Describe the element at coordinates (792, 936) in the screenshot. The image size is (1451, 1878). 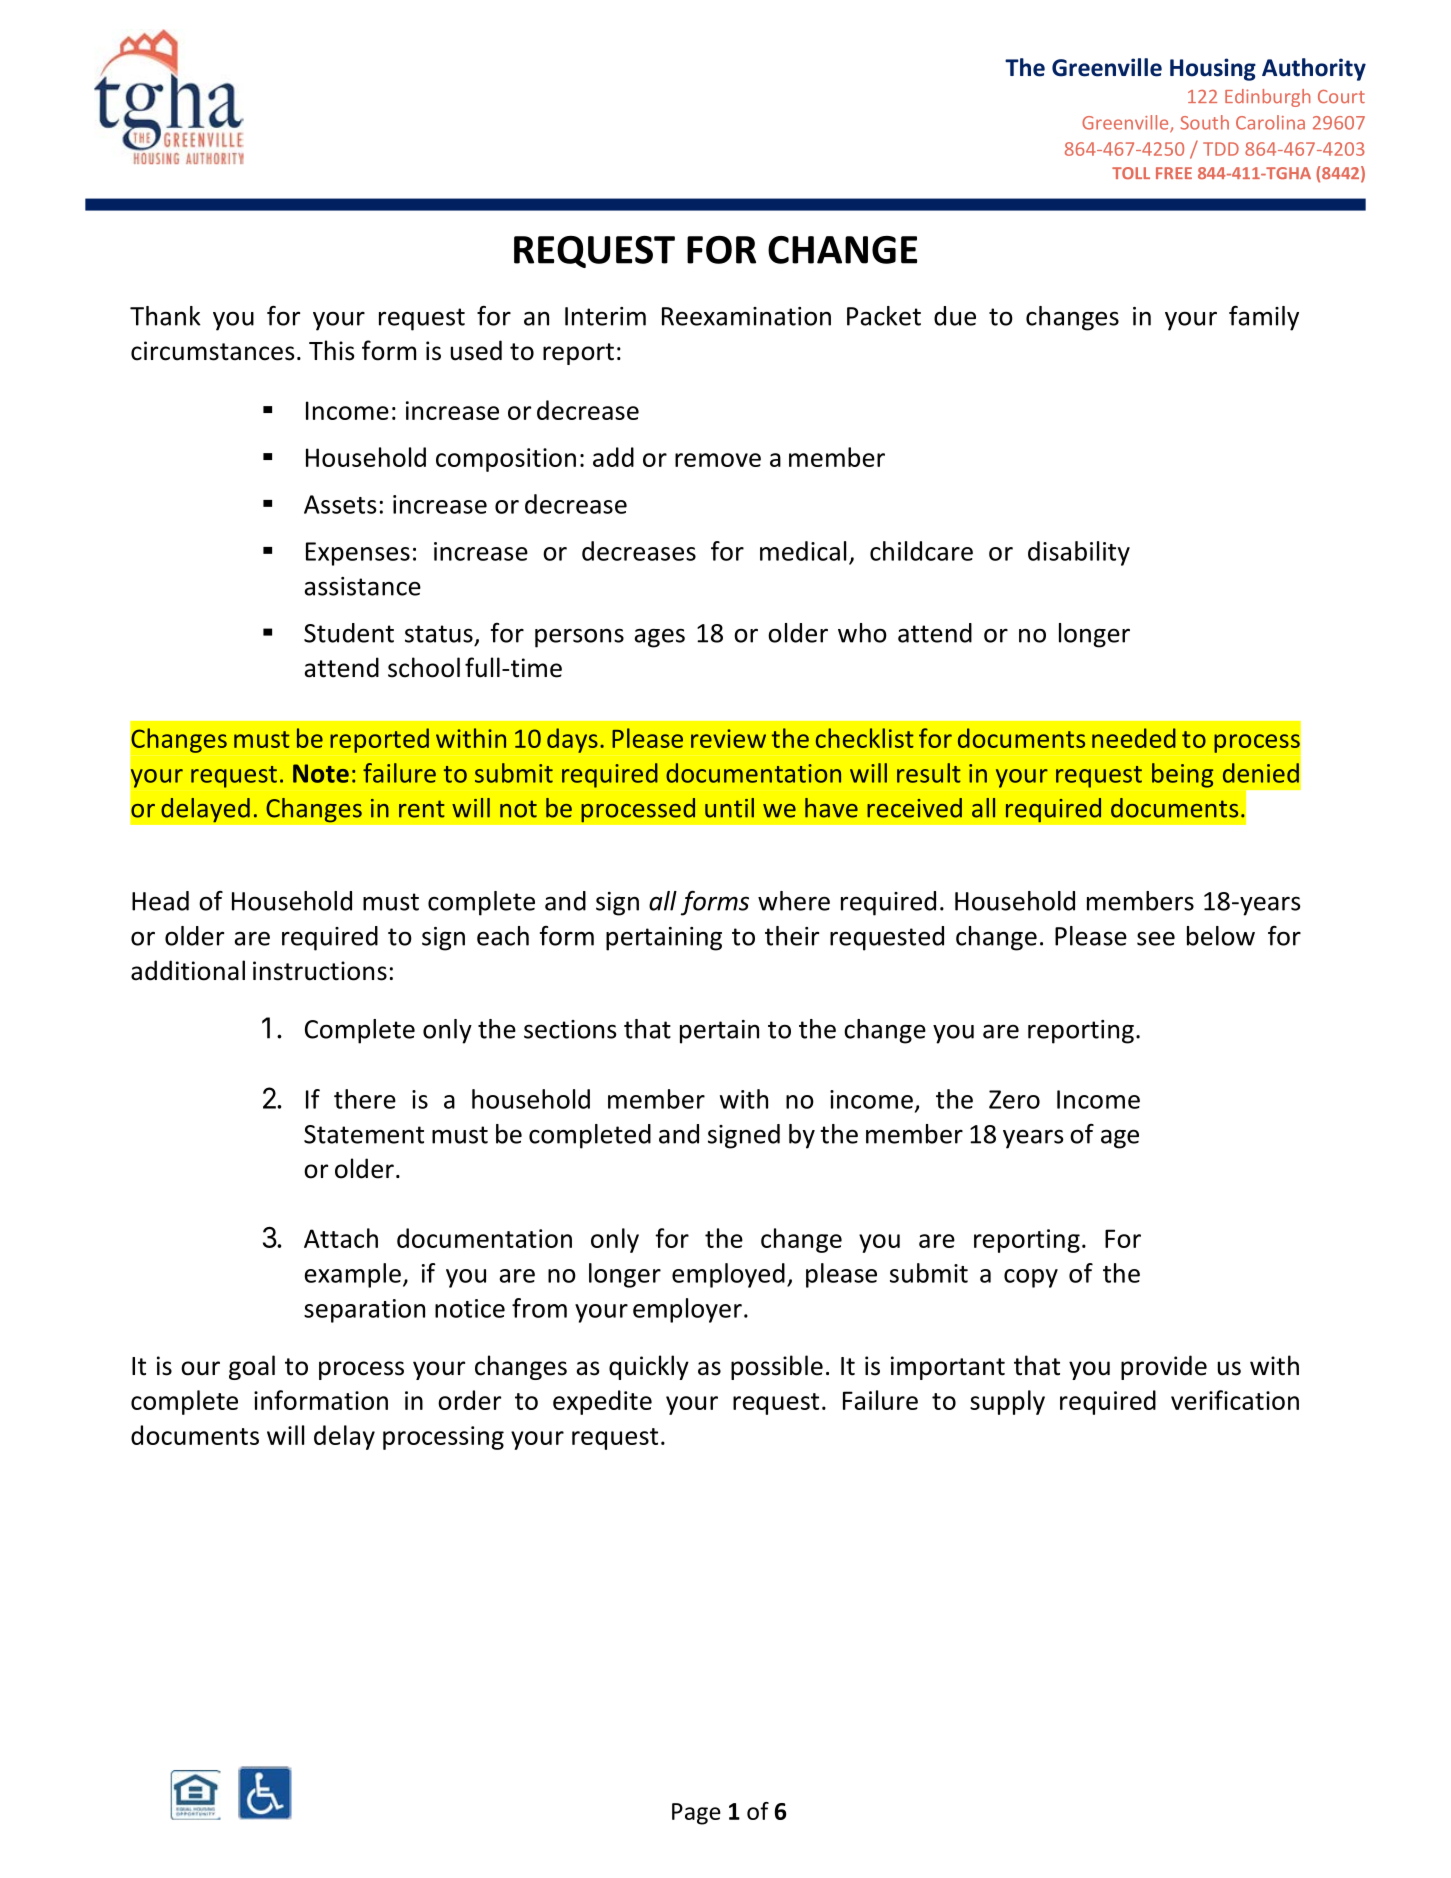
I see `their` at that location.
